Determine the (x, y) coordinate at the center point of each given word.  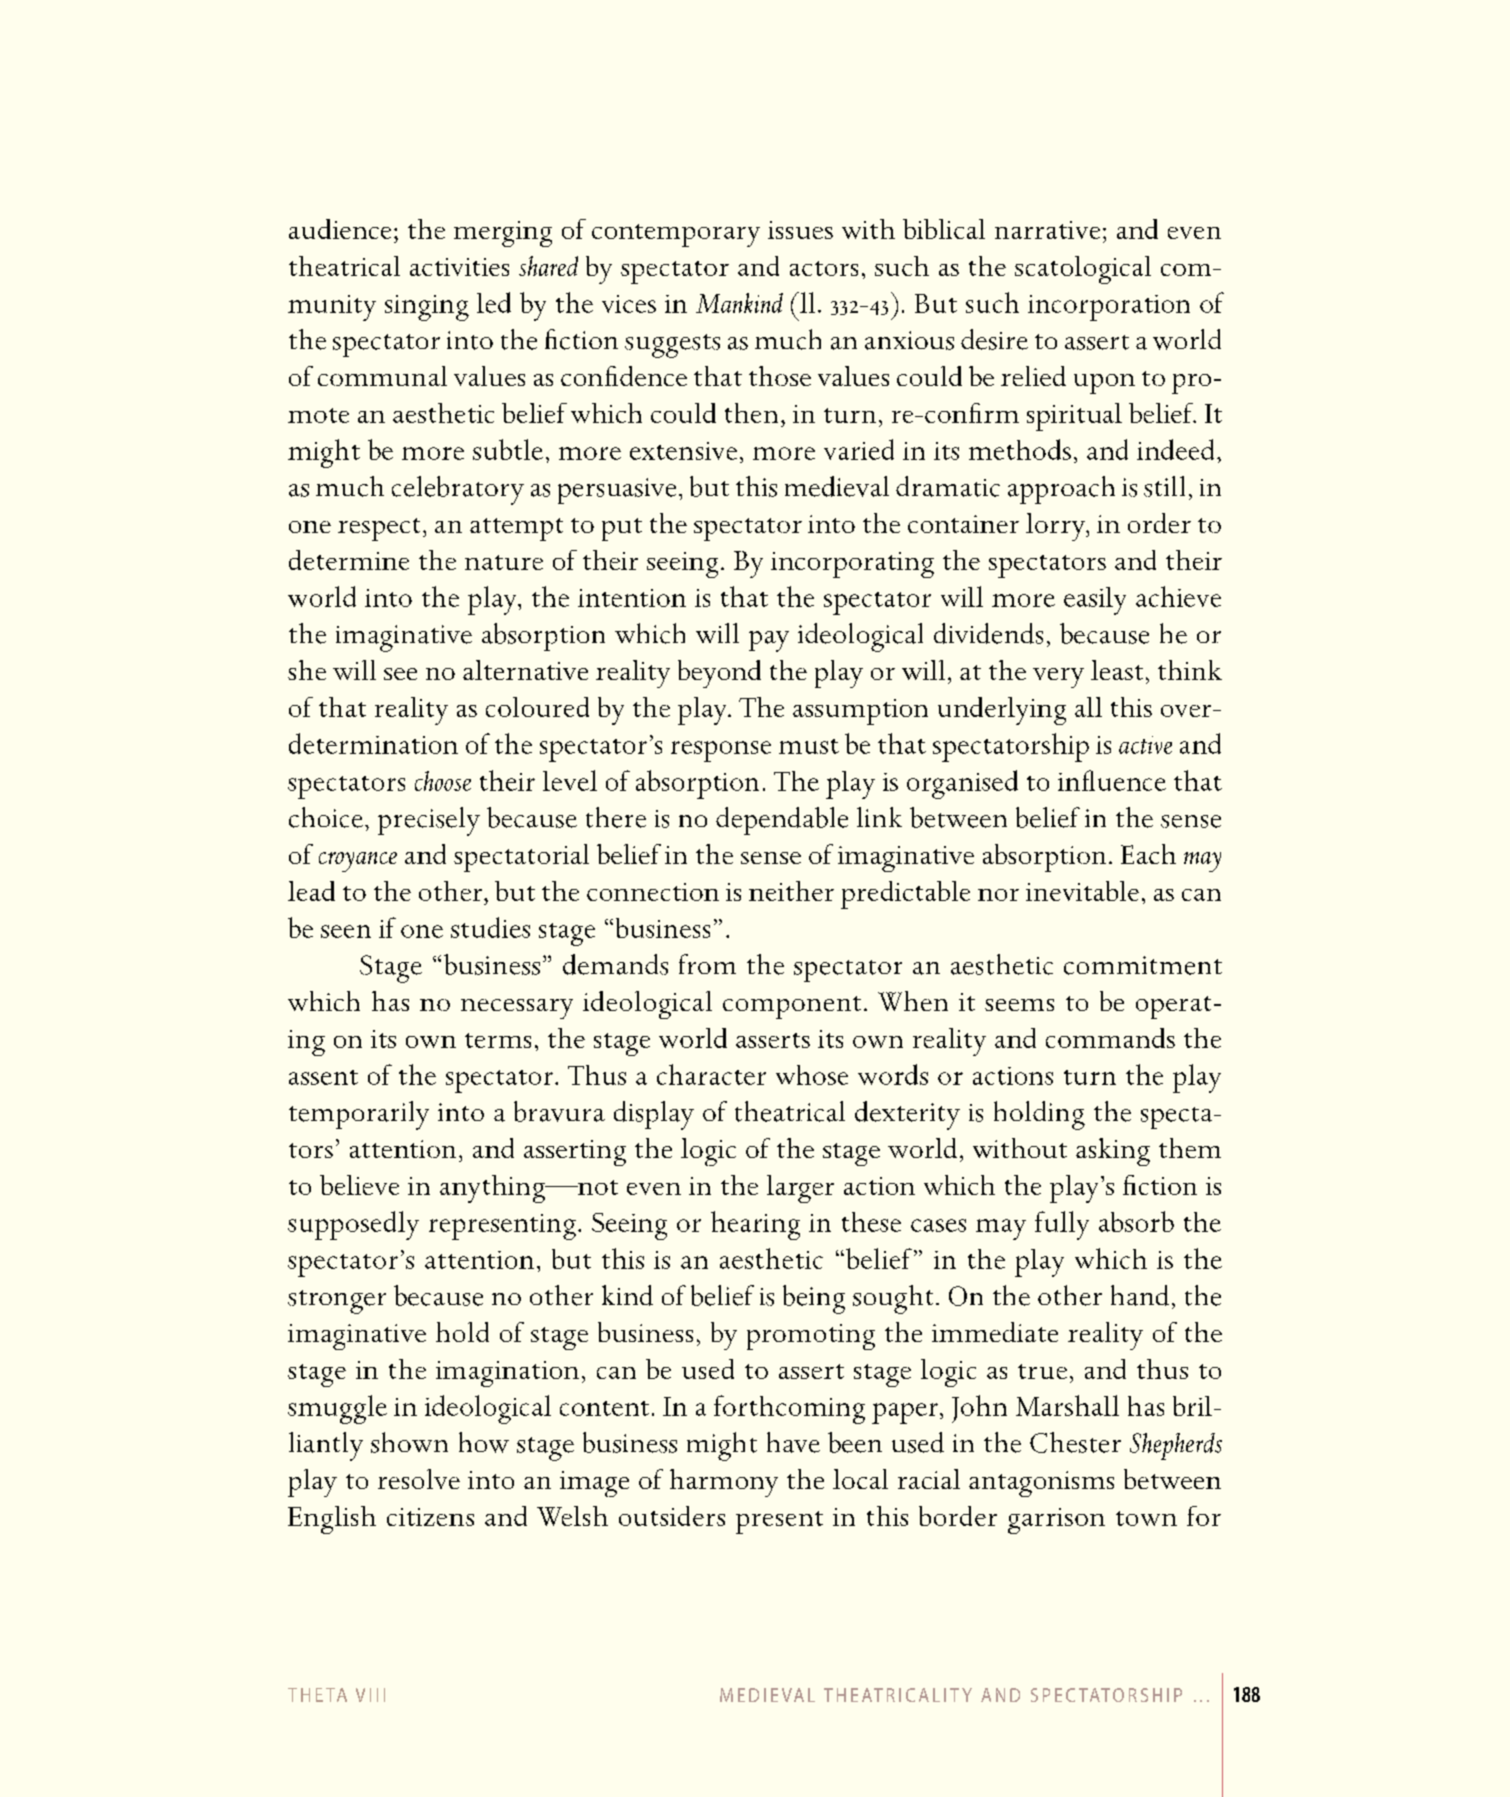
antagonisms (1041, 1484)
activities (459, 267)
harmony (724, 1483)
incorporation (1109, 308)
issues (800, 230)
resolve (419, 1479)
